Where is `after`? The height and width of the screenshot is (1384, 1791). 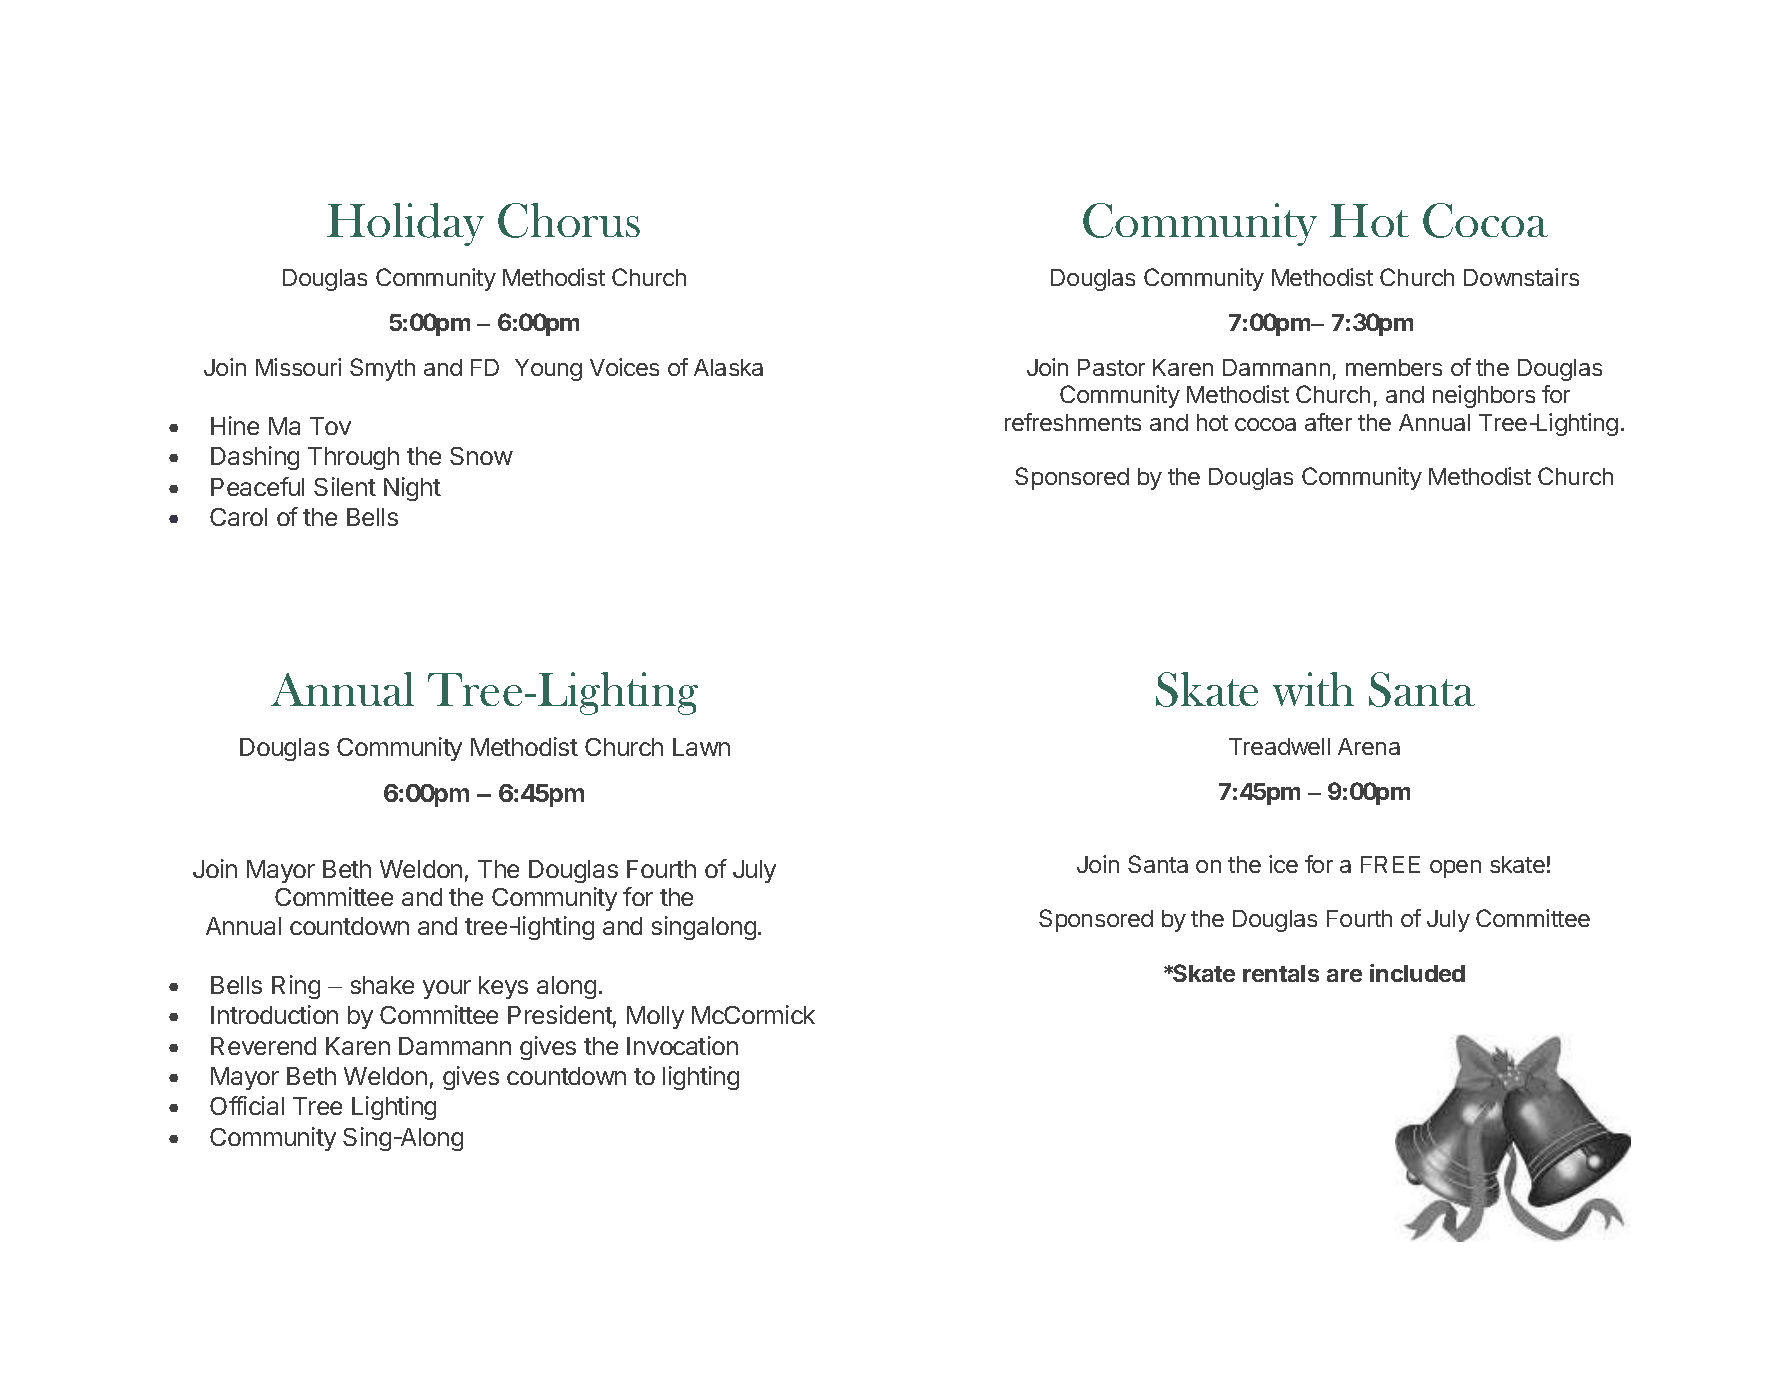
after is located at coordinates (1328, 422).
